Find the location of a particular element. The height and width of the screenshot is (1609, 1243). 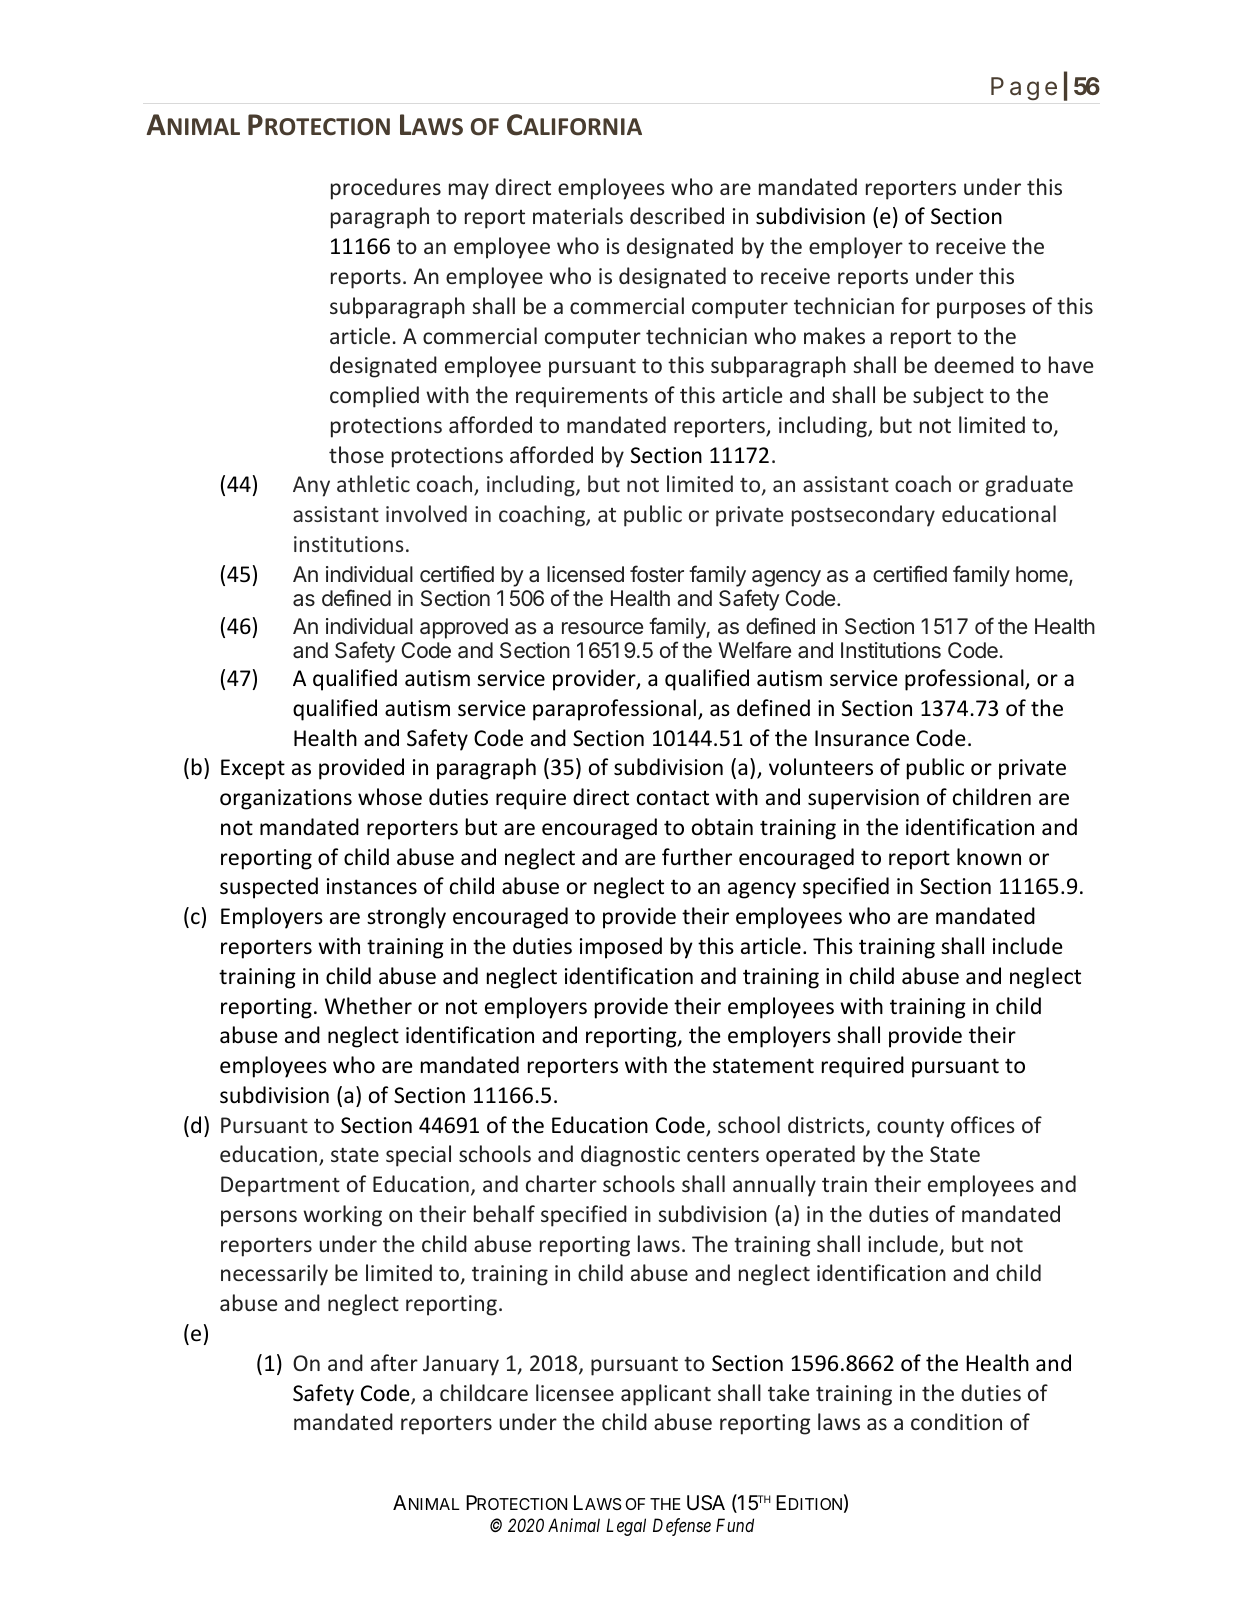

instances is located at coordinates (372, 886).
